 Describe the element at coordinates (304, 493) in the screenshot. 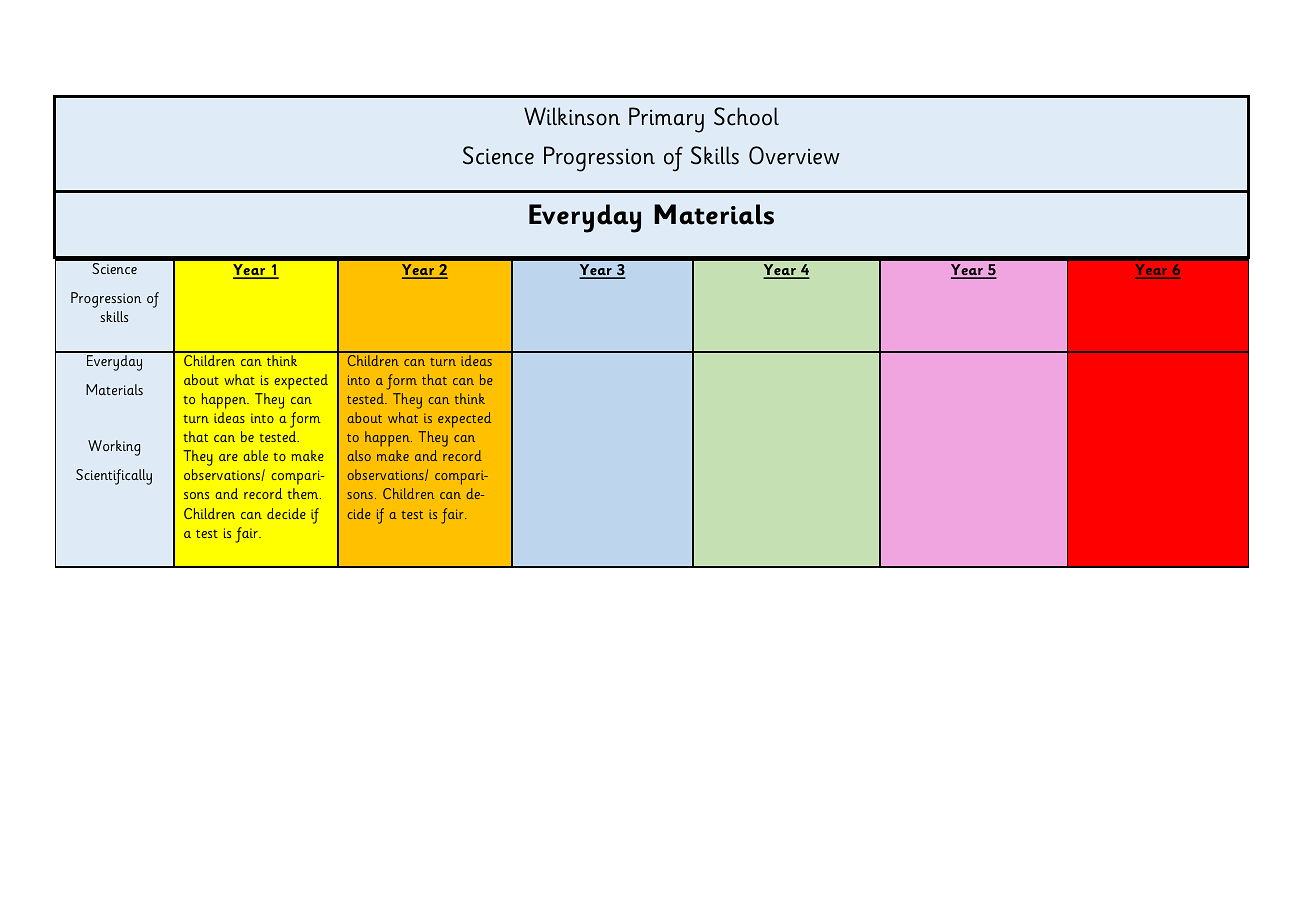

I see `them` at that location.
